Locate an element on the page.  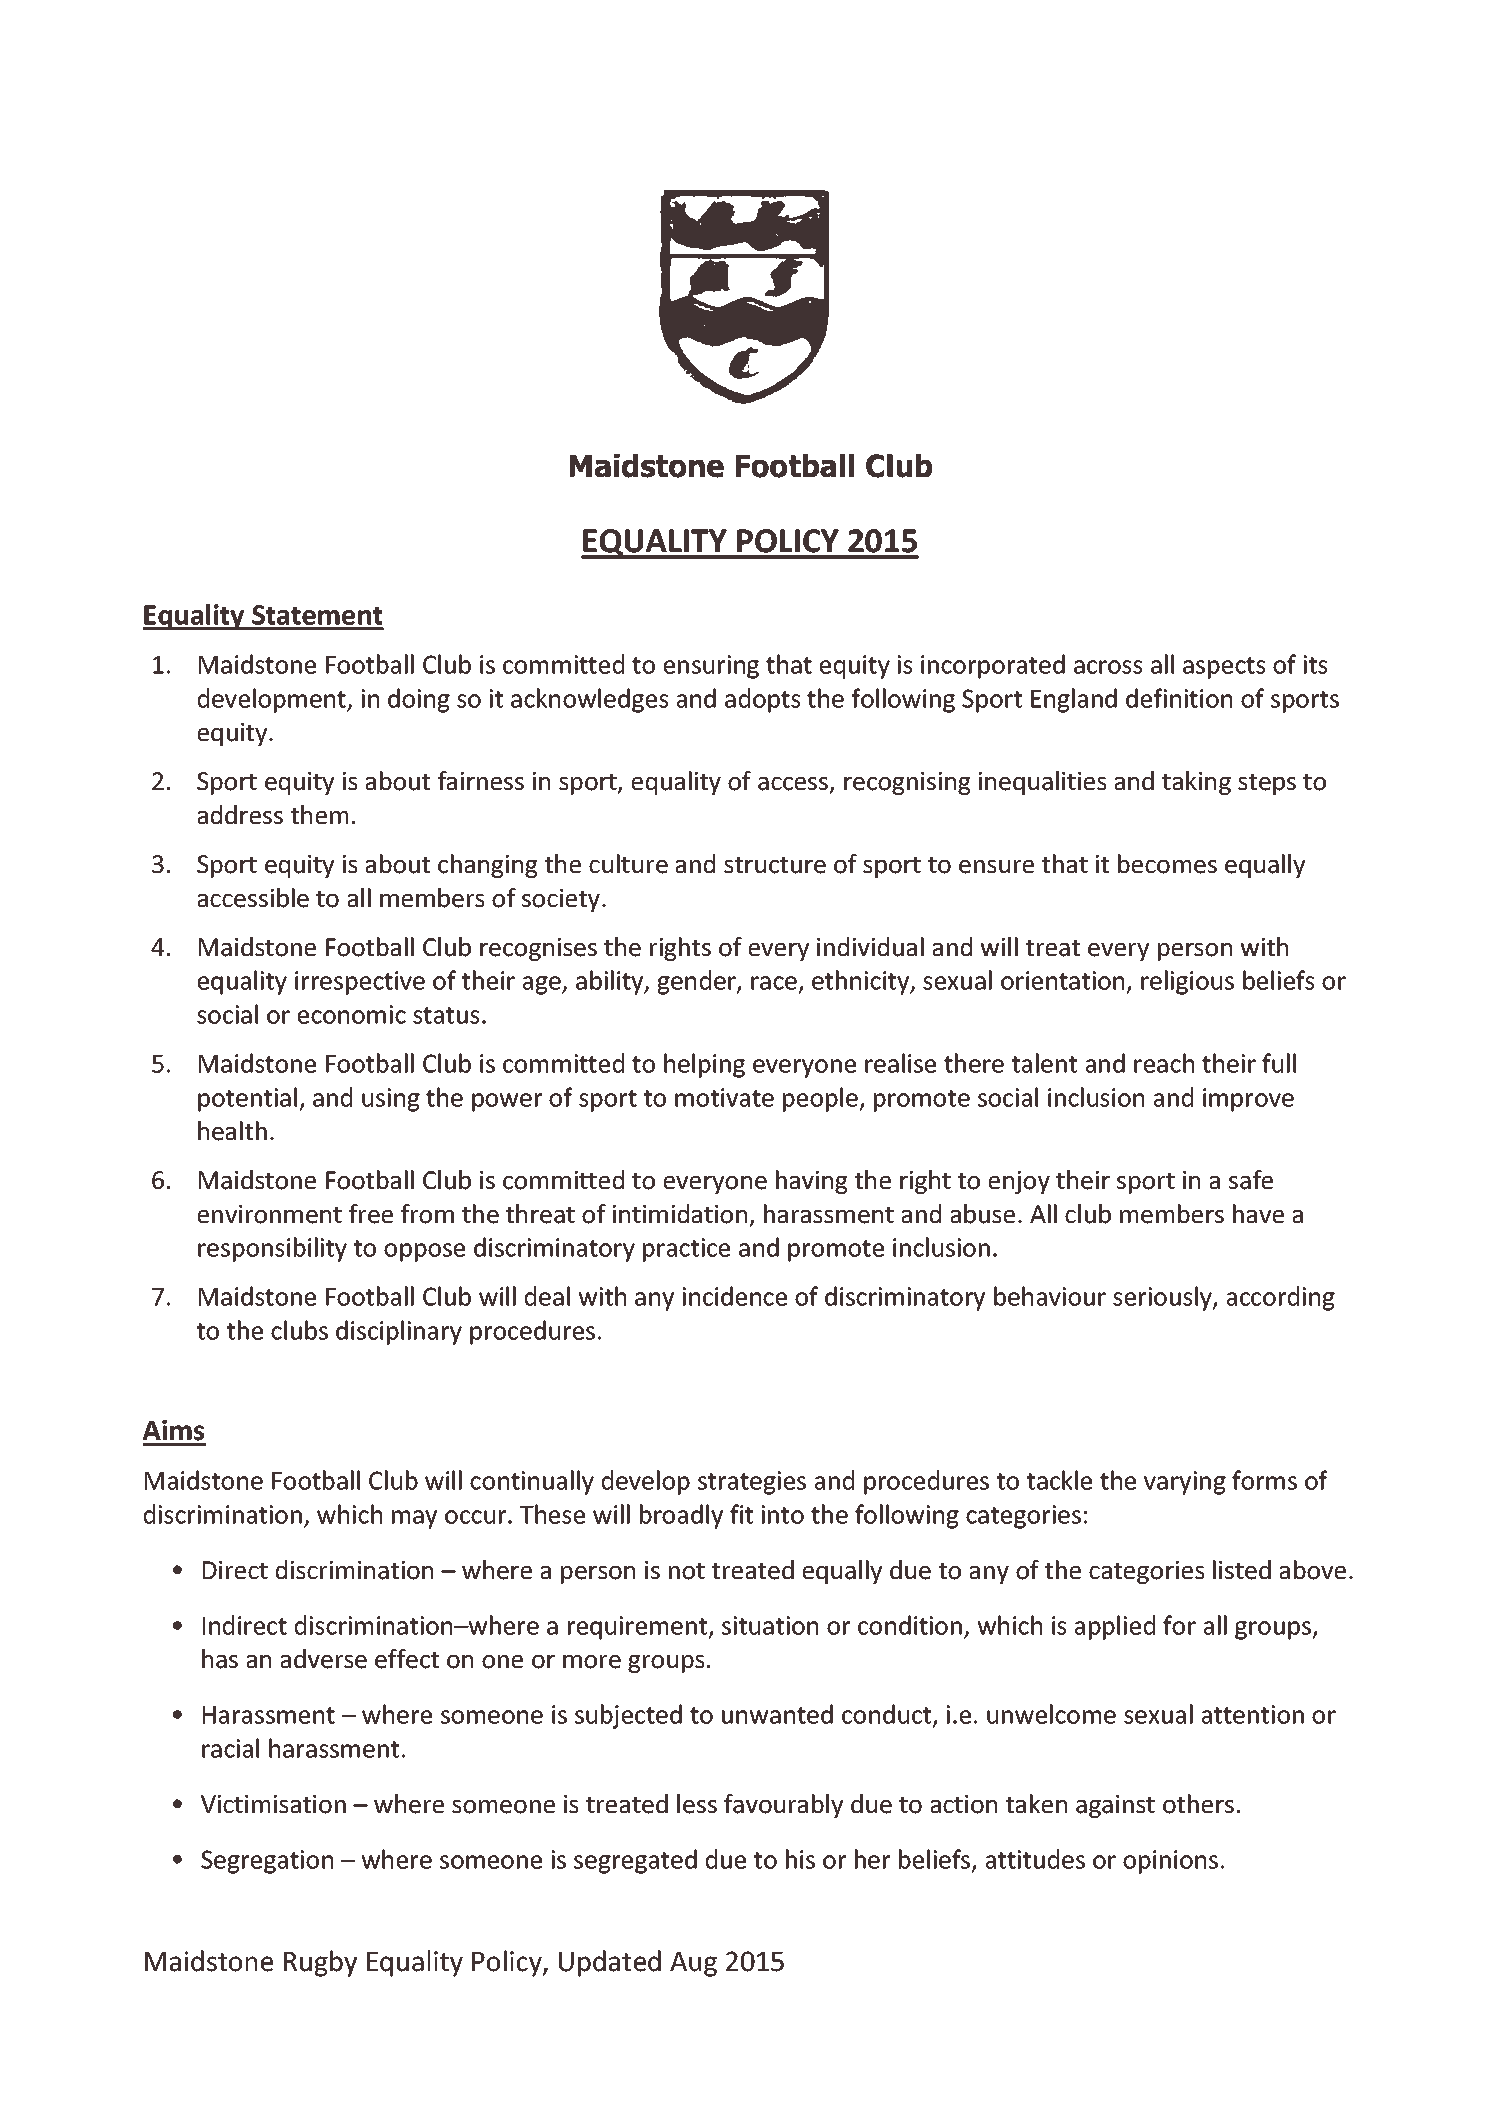
improve is located at coordinates (1248, 1100).
